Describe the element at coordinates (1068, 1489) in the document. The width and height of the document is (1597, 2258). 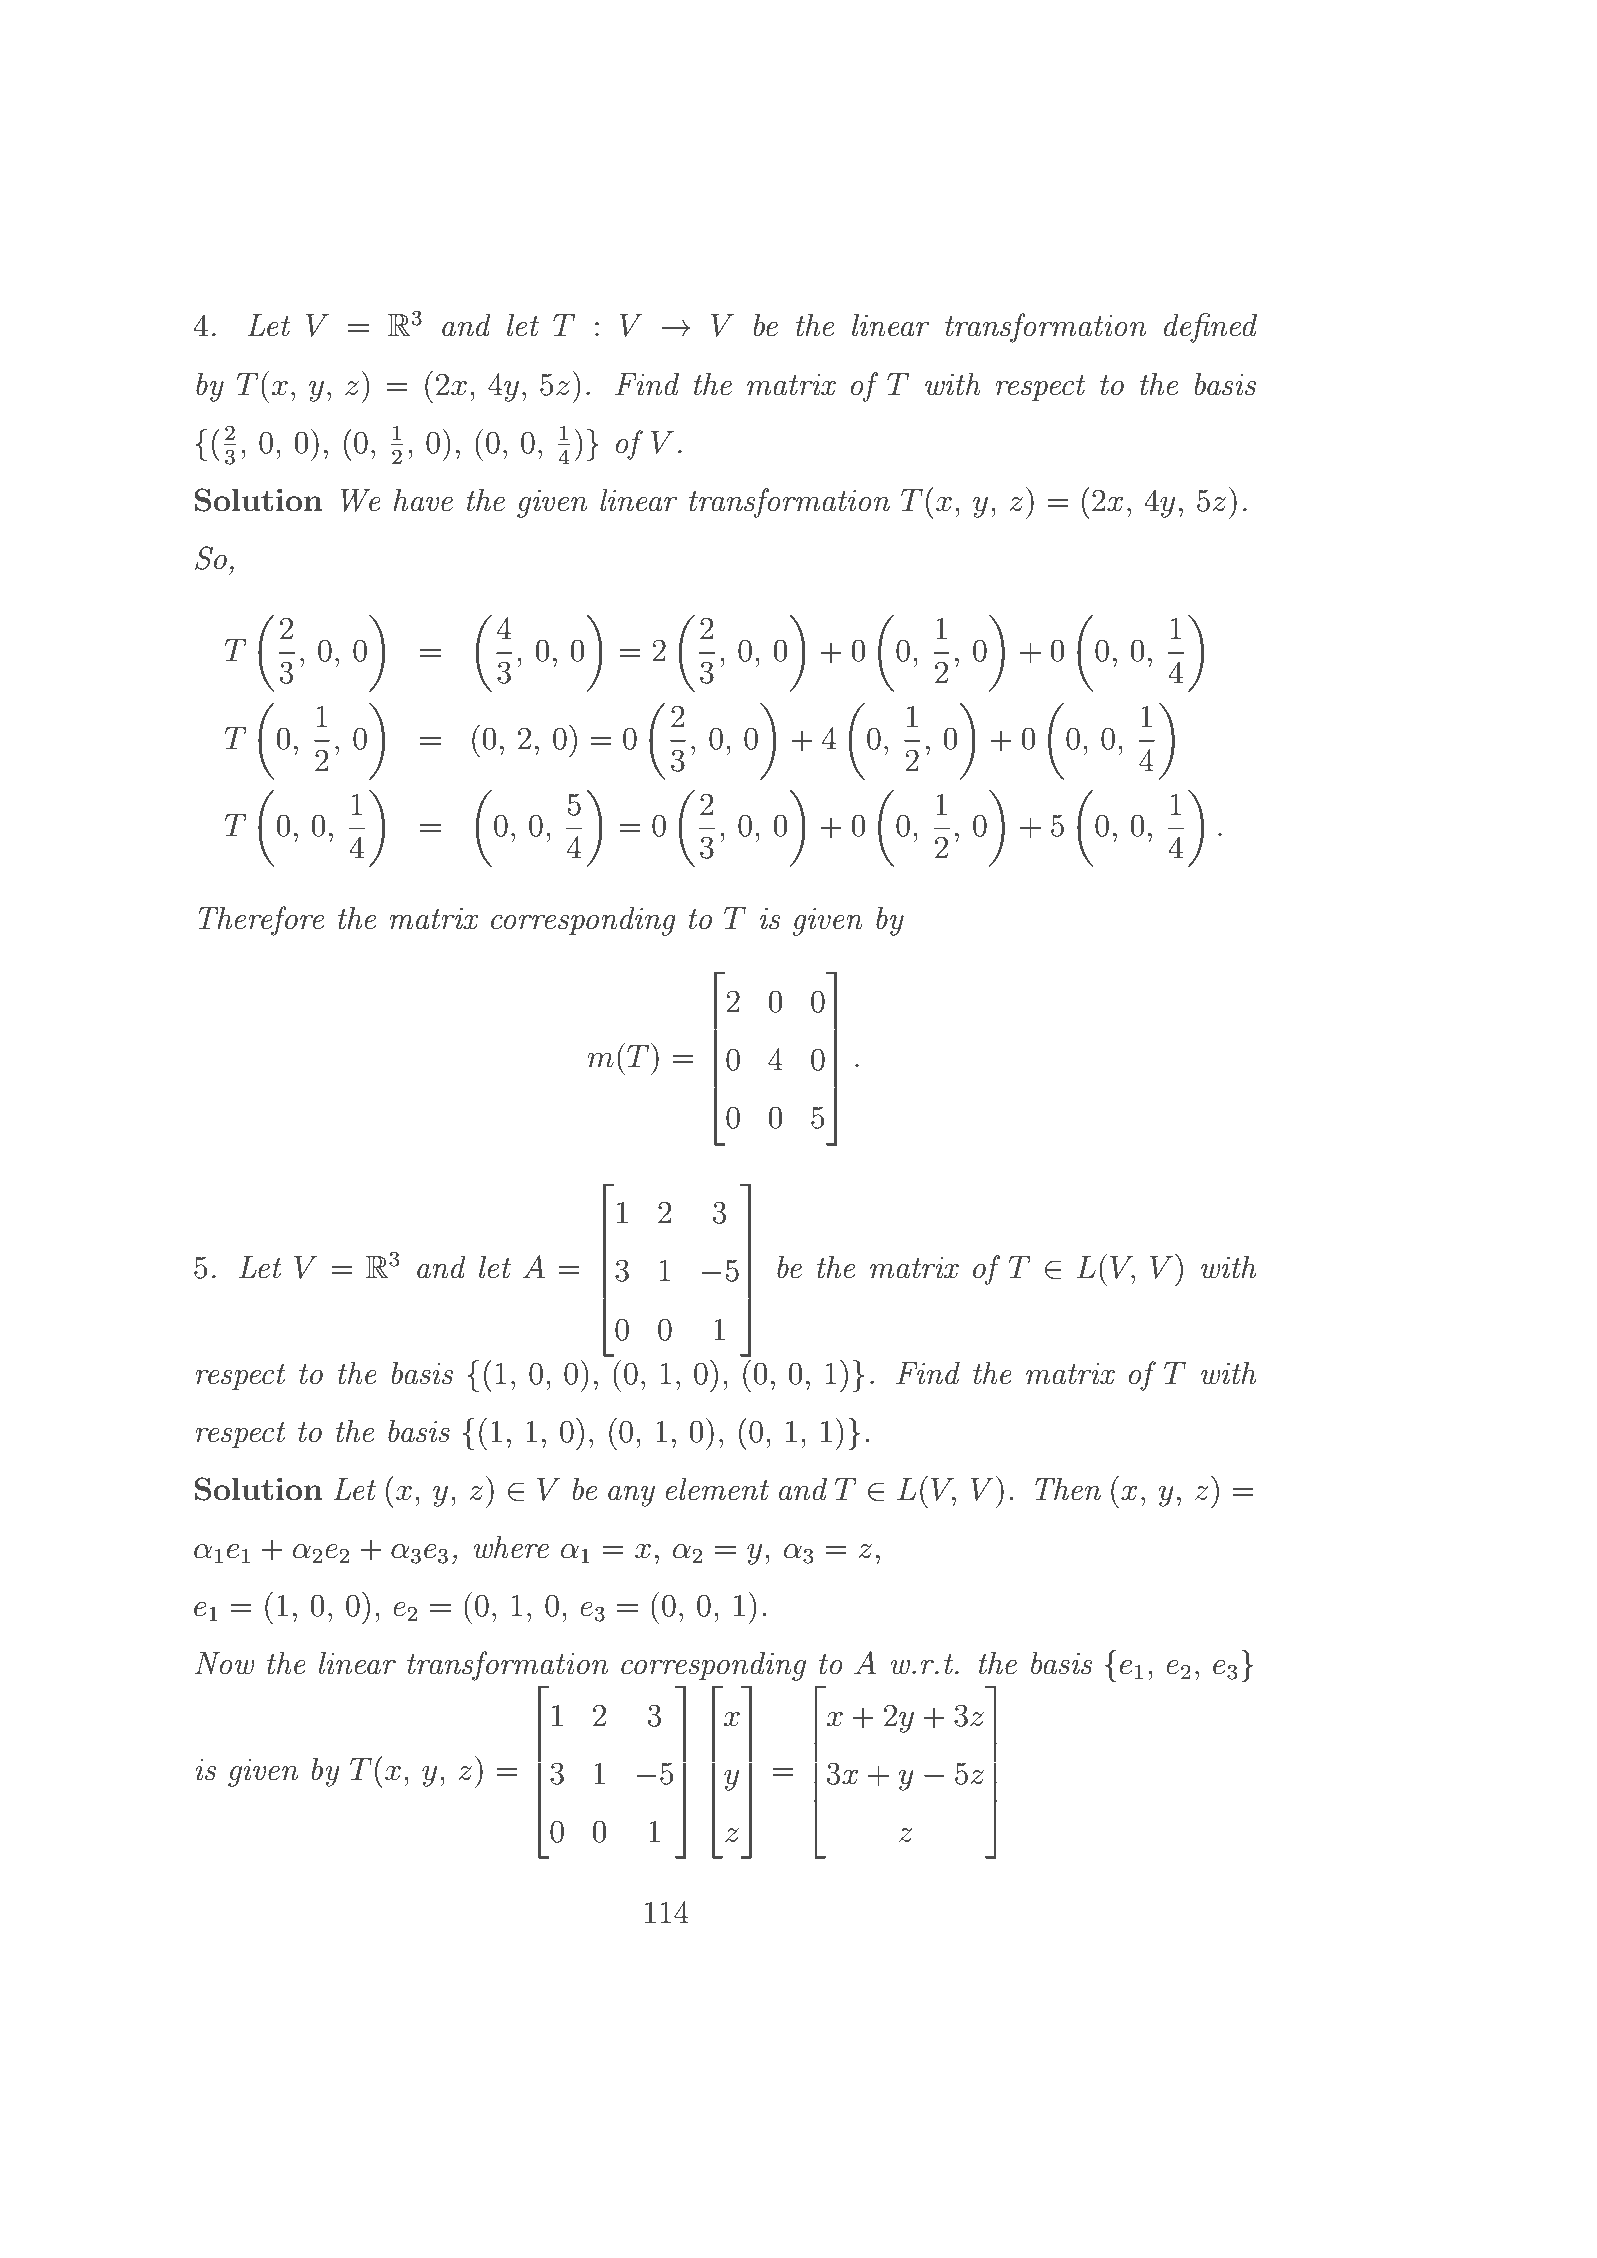
I see `Then` at that location.
